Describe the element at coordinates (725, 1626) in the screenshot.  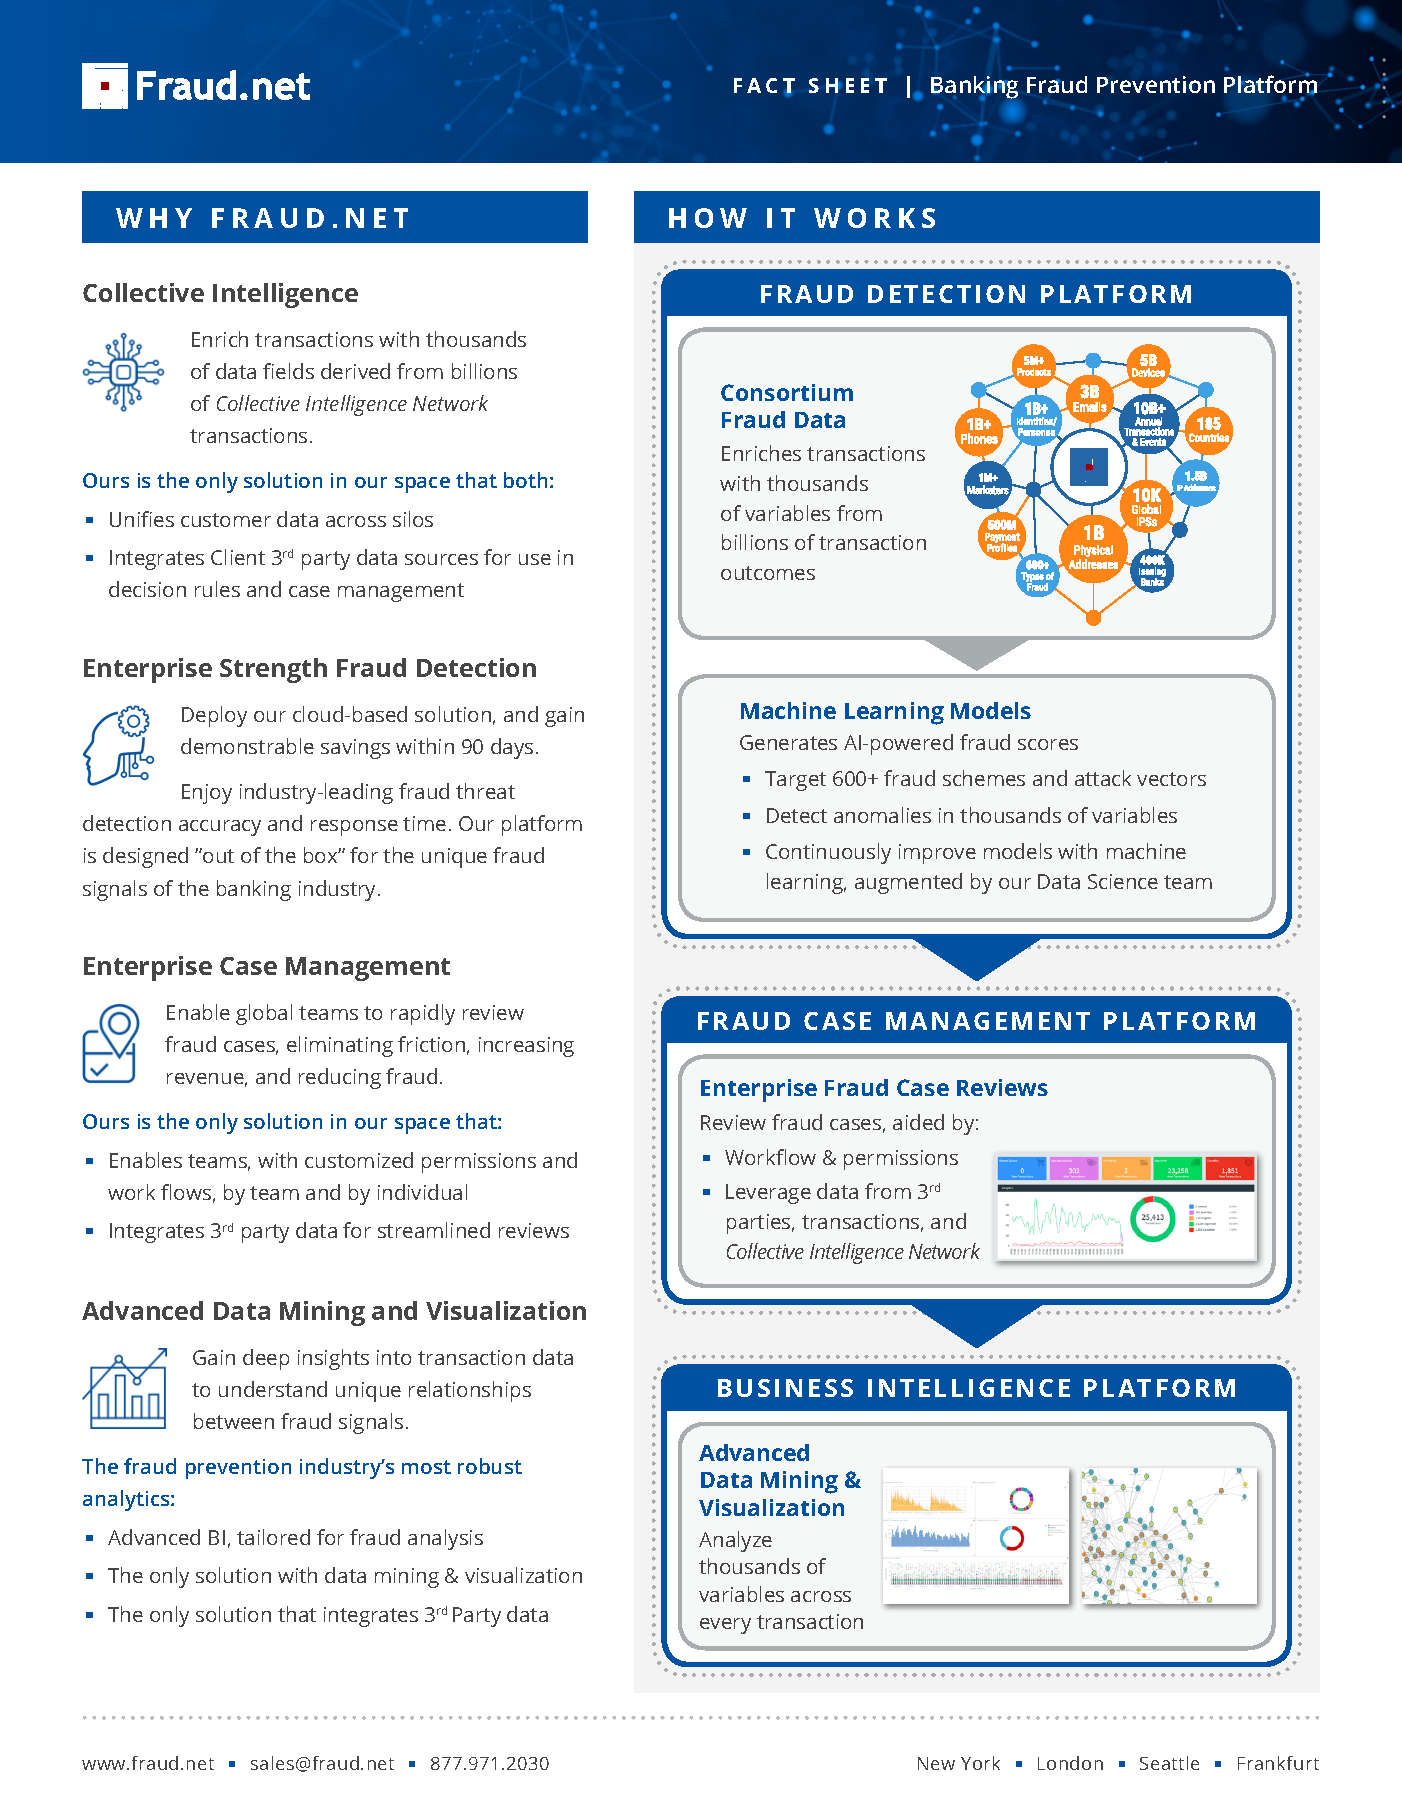
I see `every` at that location.
